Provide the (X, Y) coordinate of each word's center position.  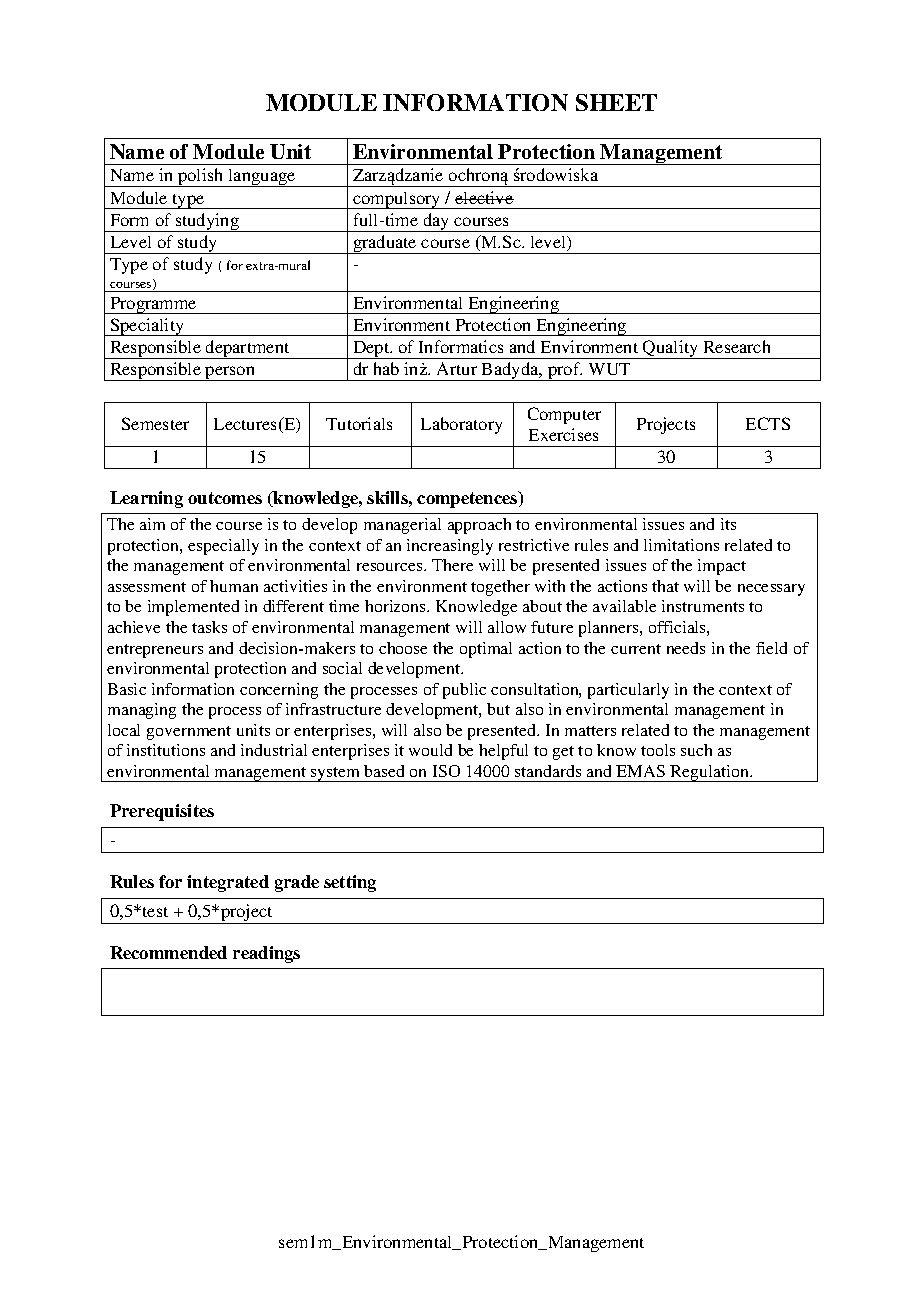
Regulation (710, 773)
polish (201, 177)
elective (484, 197)
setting (350, 883)
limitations (681, 545)
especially (223, 547)
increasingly (450, 547)
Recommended (168, 952)
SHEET (616, 102)
